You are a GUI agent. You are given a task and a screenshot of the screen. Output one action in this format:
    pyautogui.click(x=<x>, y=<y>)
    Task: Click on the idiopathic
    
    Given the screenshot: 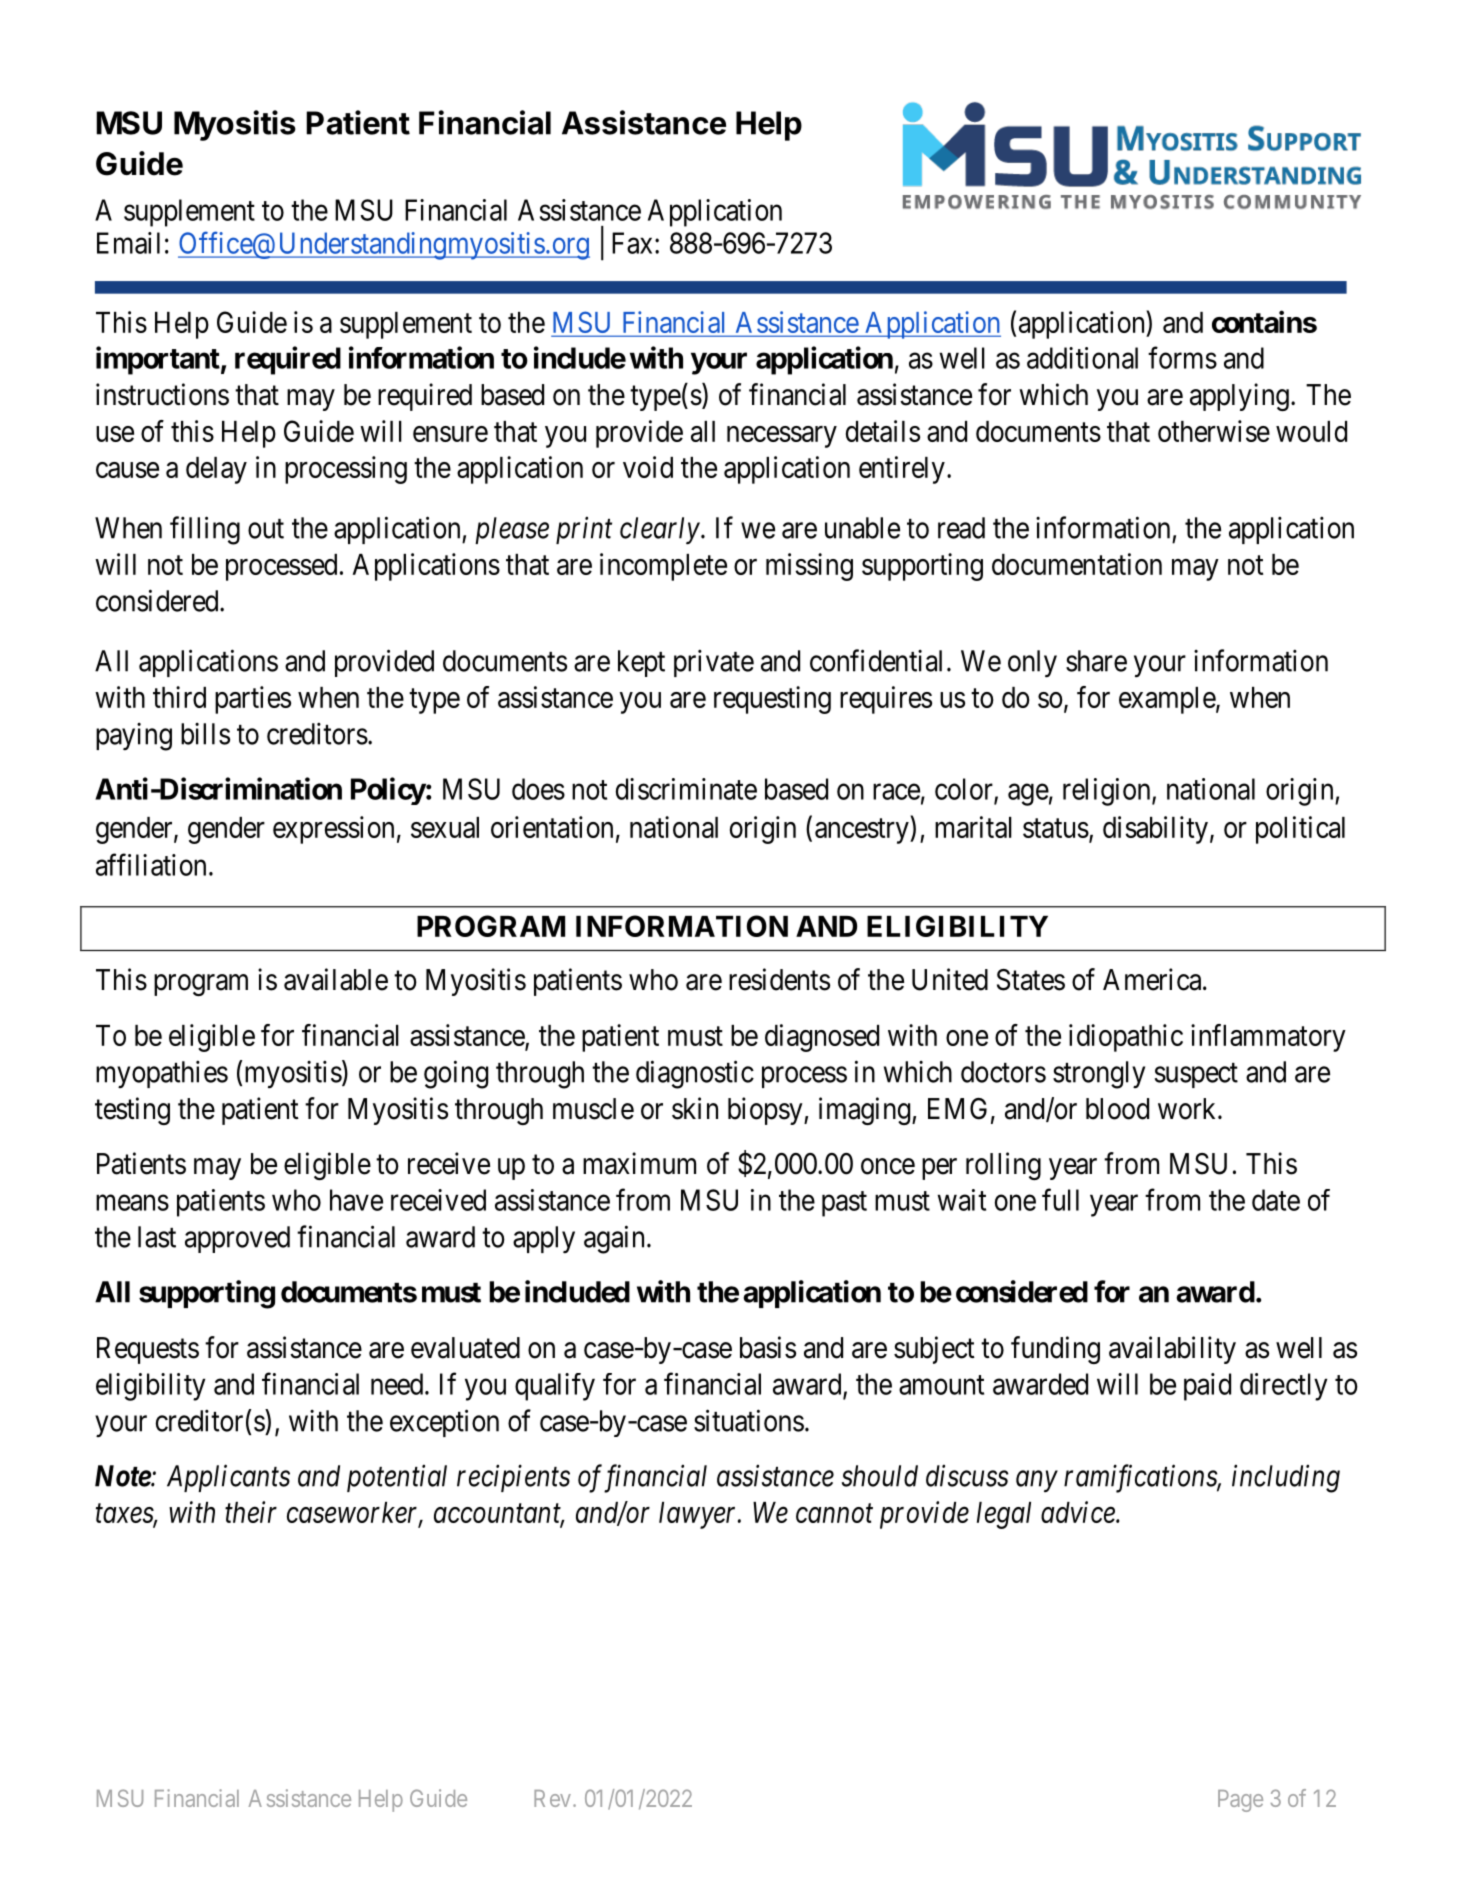 What is the action you would take?
    pyautogui.click(x=1126, y=1038)
